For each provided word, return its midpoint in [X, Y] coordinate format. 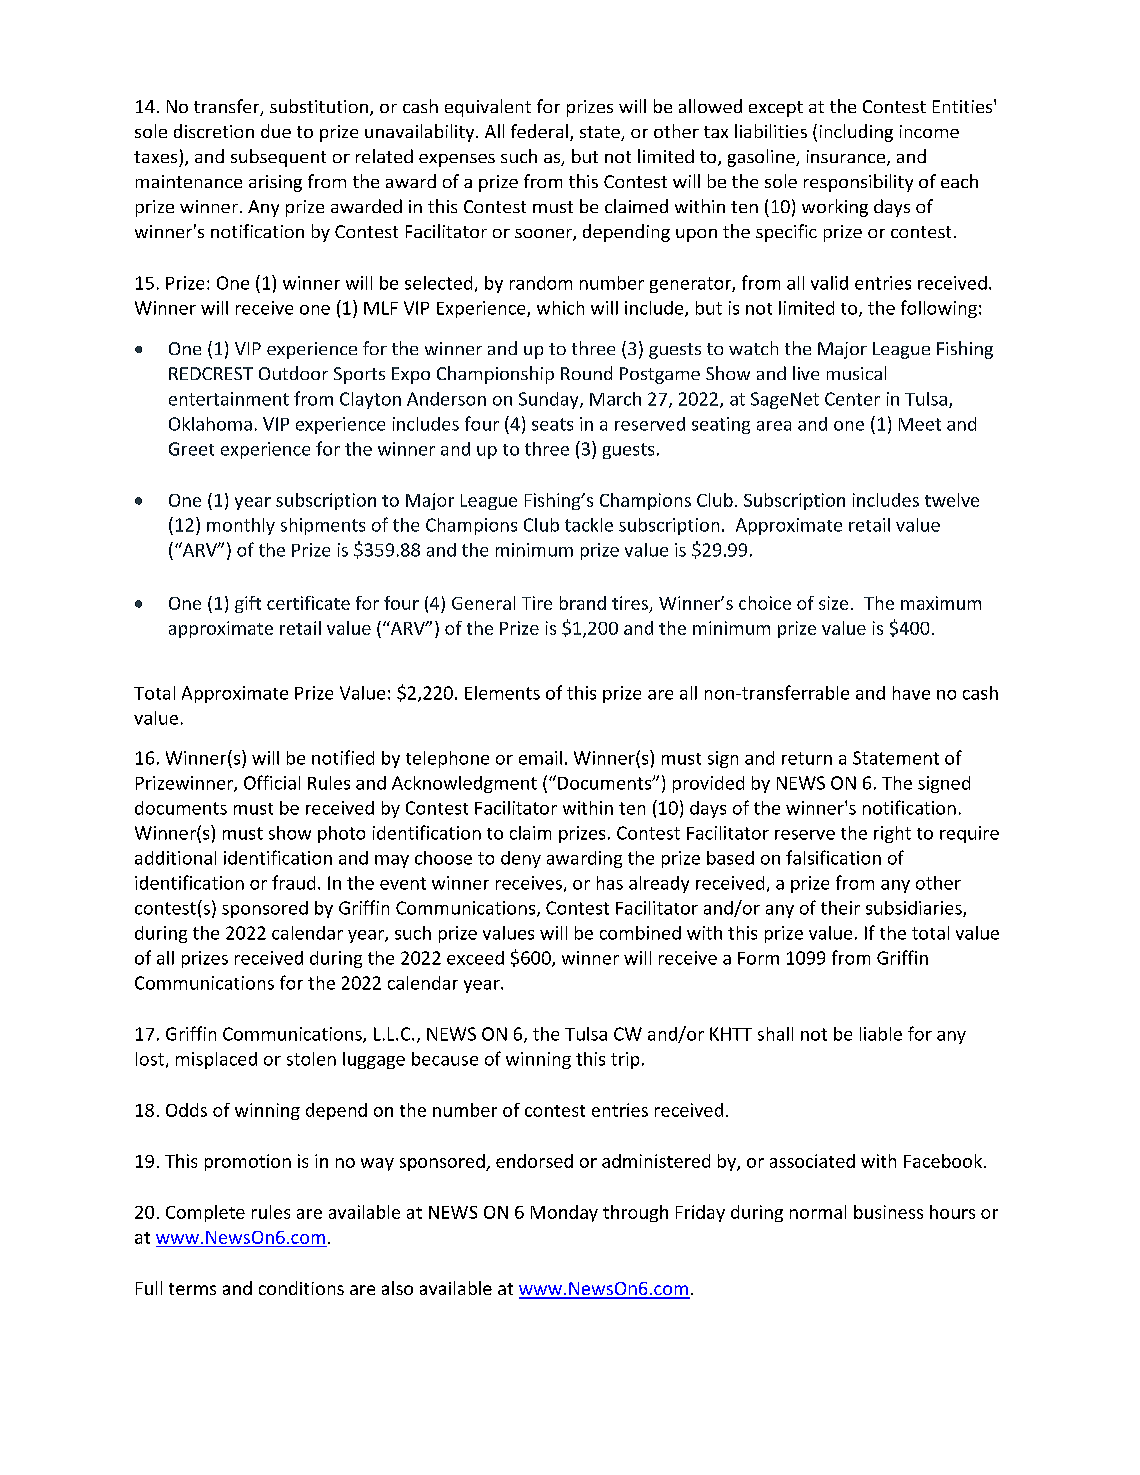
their [840, 908]
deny [521, 859]
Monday [564, 1213]
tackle [589, 525]
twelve [952, 500]
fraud [293, 882]
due [276, 131]
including [856, 133]
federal [539, 131]
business [888, 1212]
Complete [205, 1213]
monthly [241, 526]
